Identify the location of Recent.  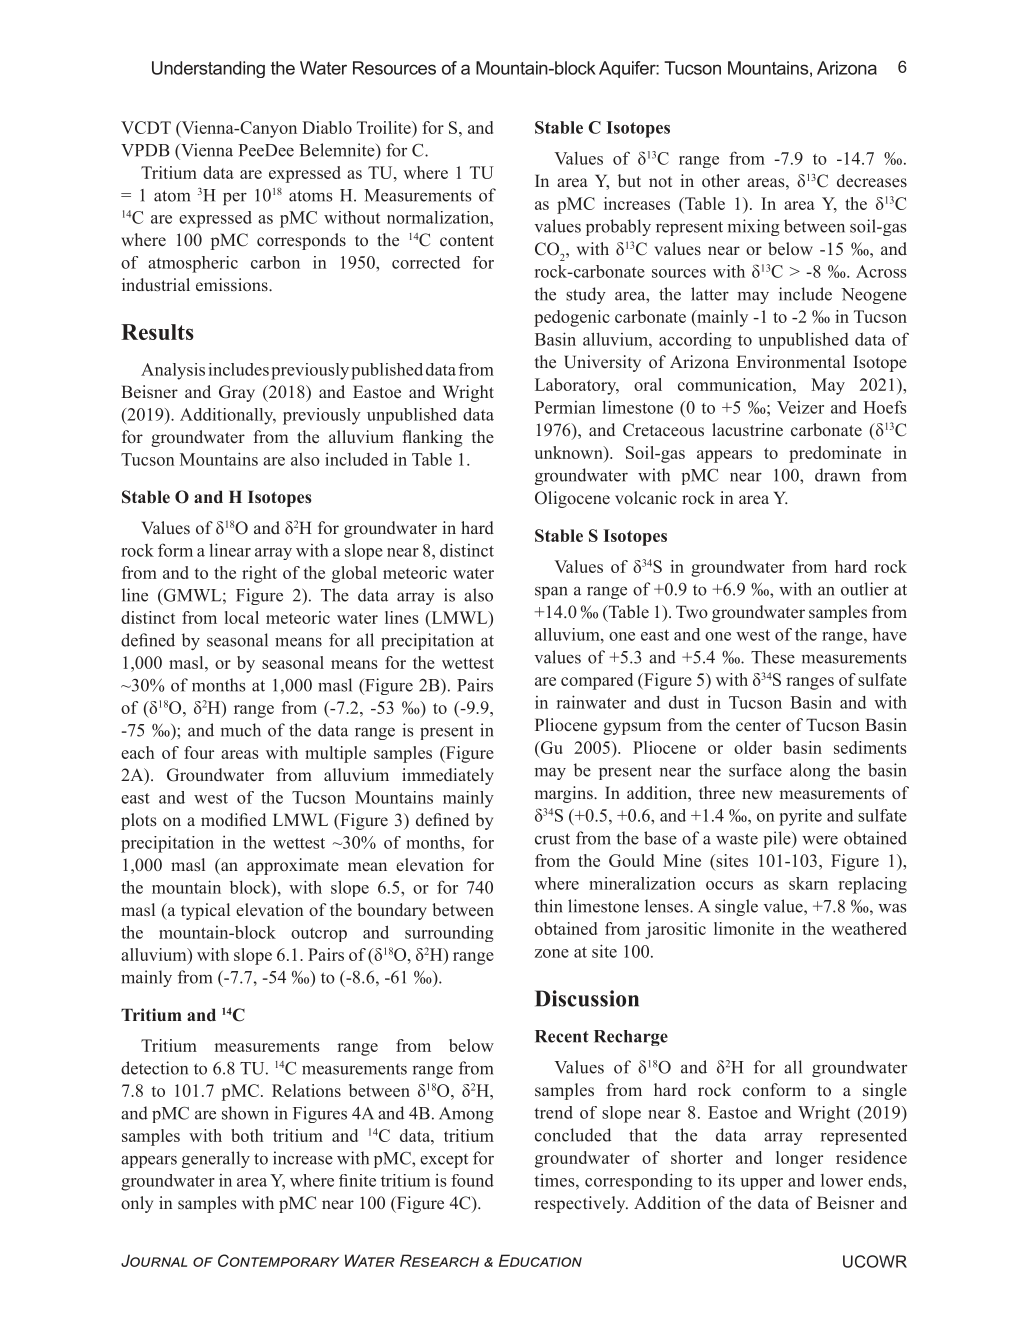
(562, 1036).
